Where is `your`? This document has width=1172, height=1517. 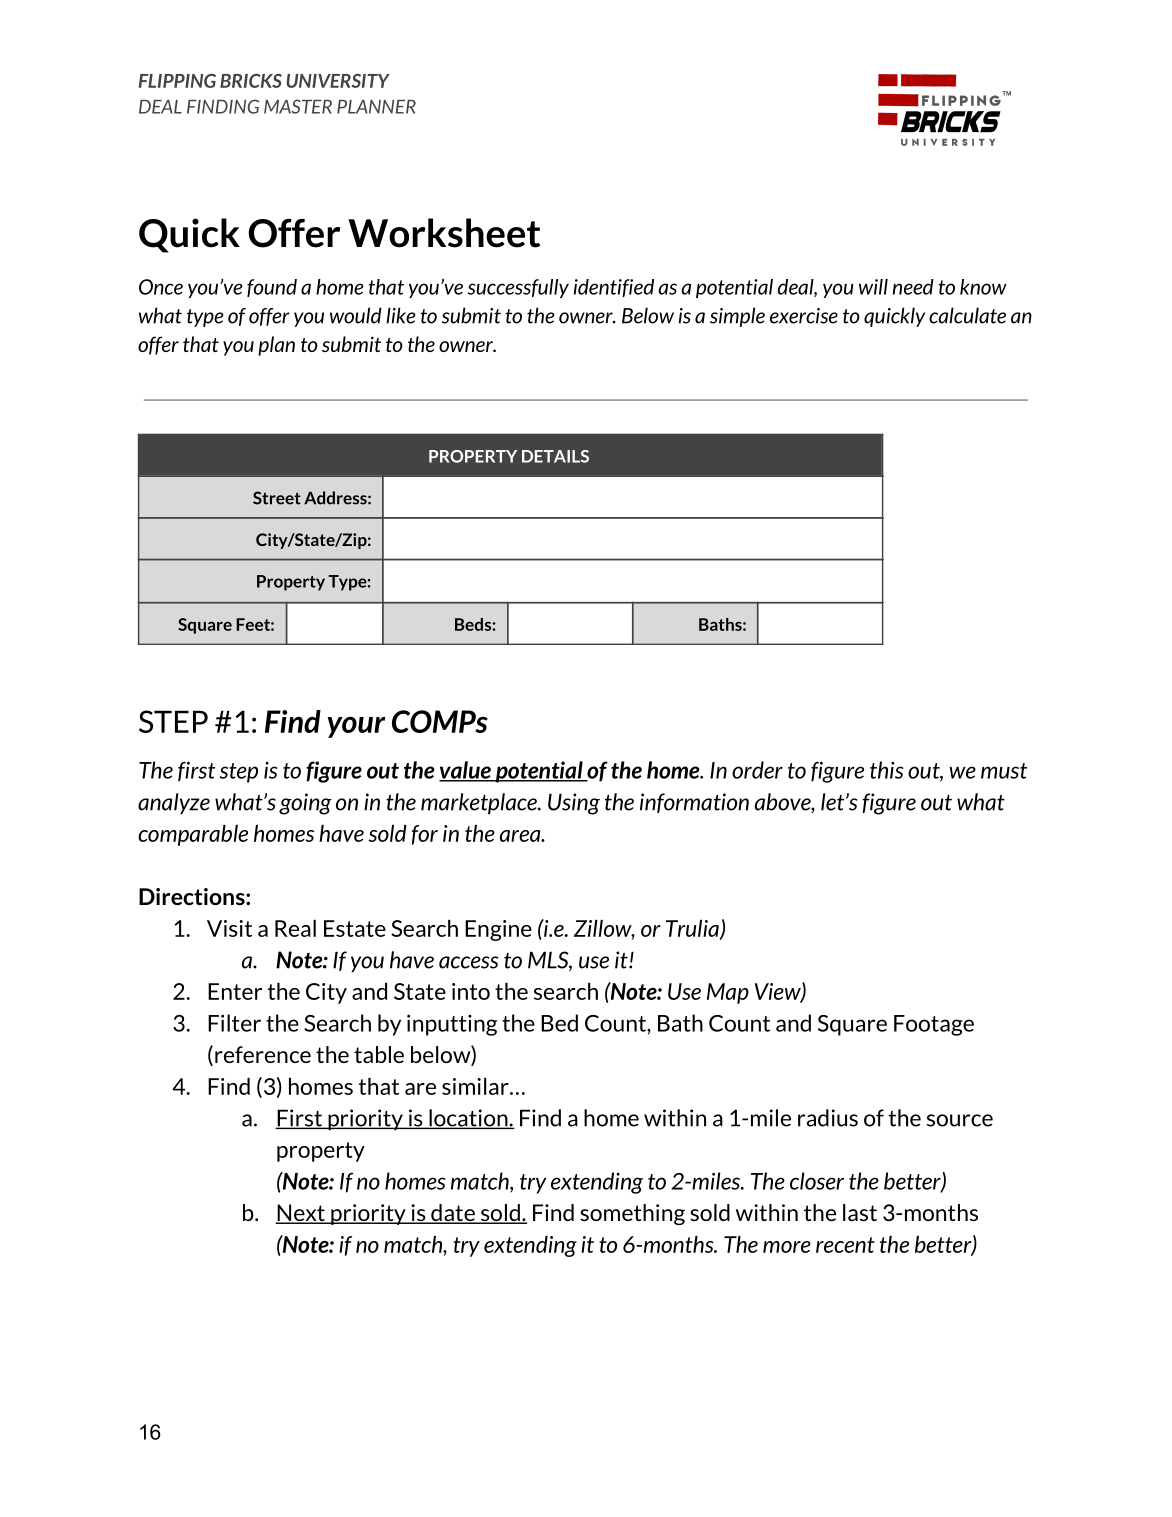
your is located at coordinates (356, 727).
